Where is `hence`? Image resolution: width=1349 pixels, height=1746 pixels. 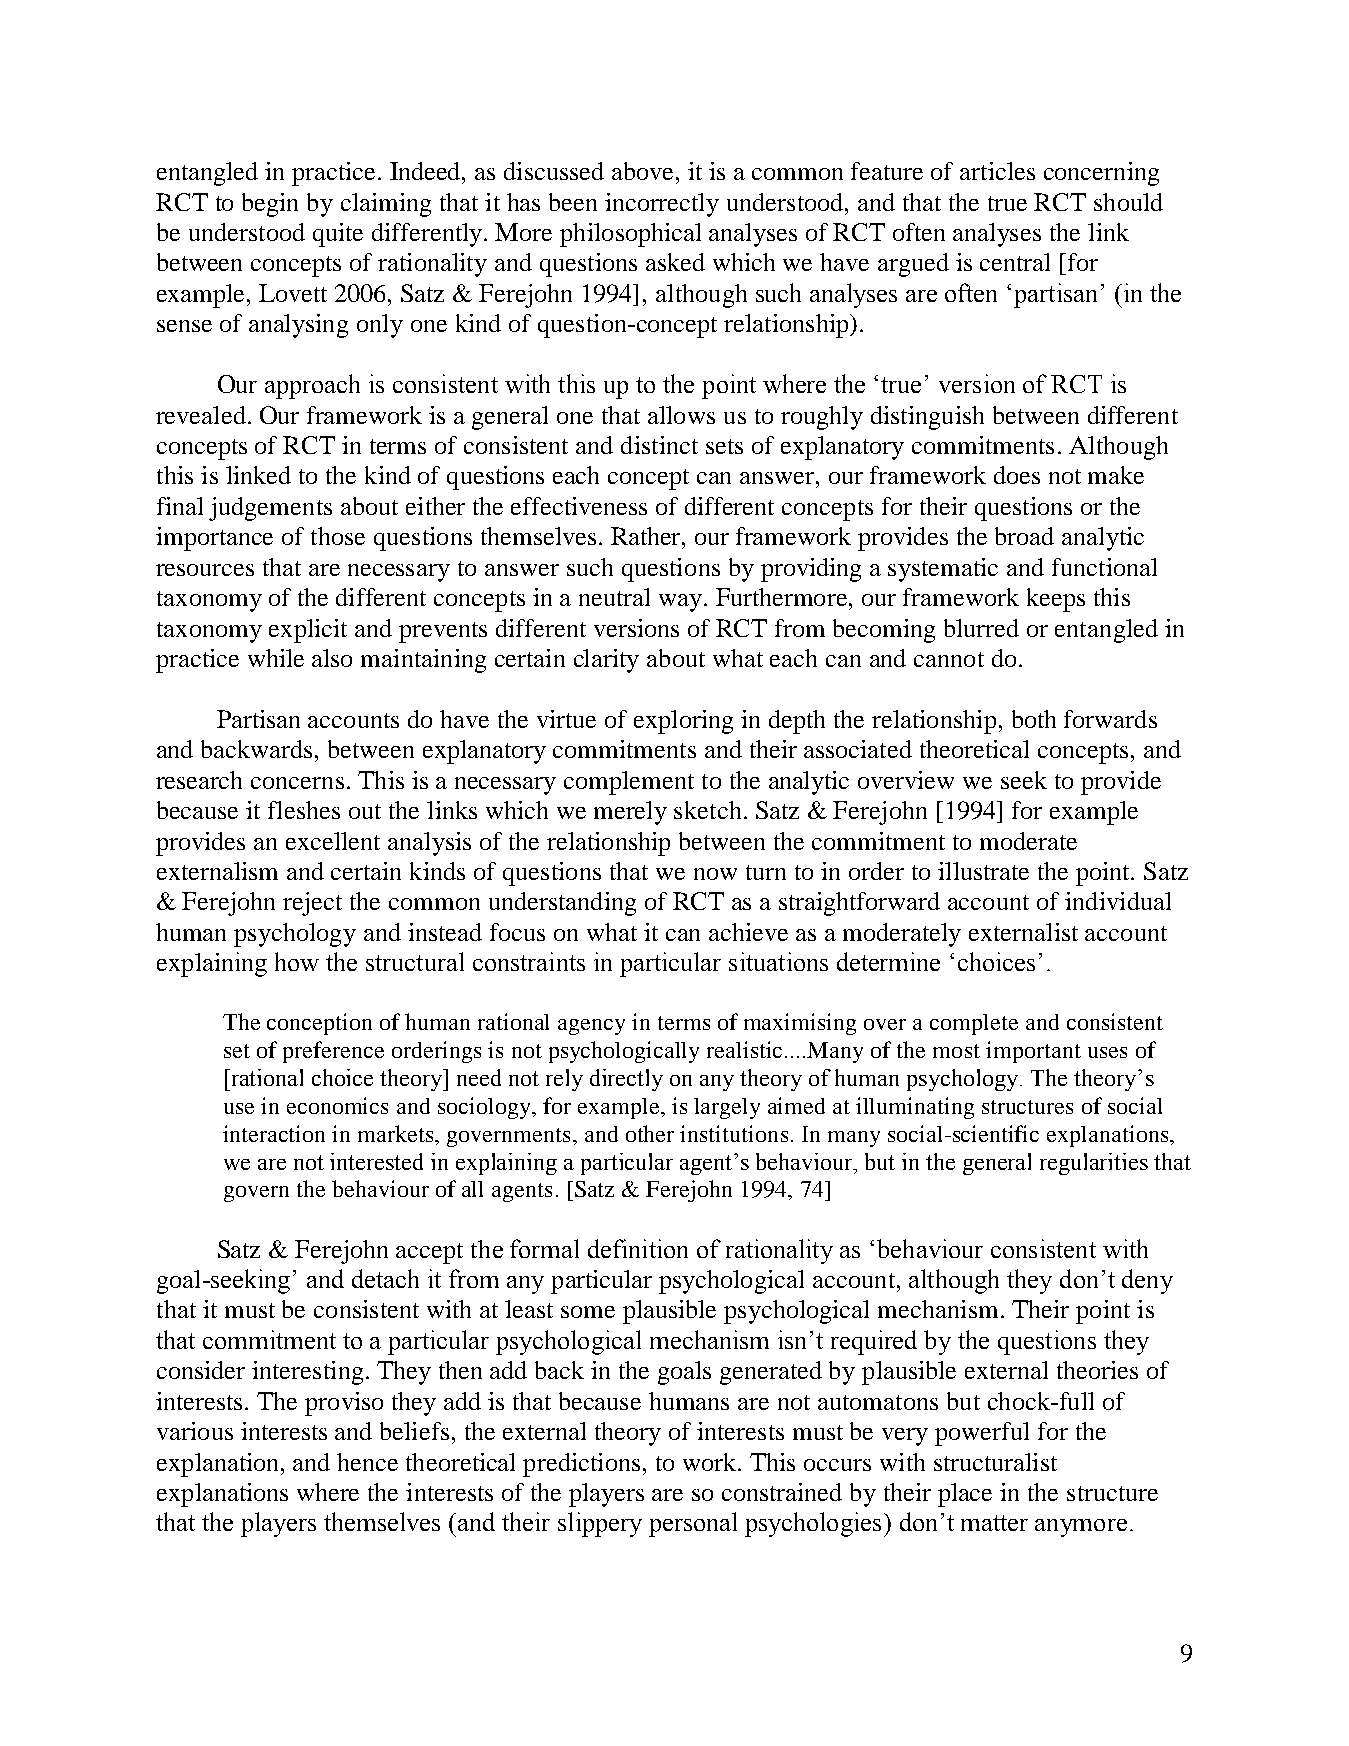 hence is located at coordinates (367, 1462).
